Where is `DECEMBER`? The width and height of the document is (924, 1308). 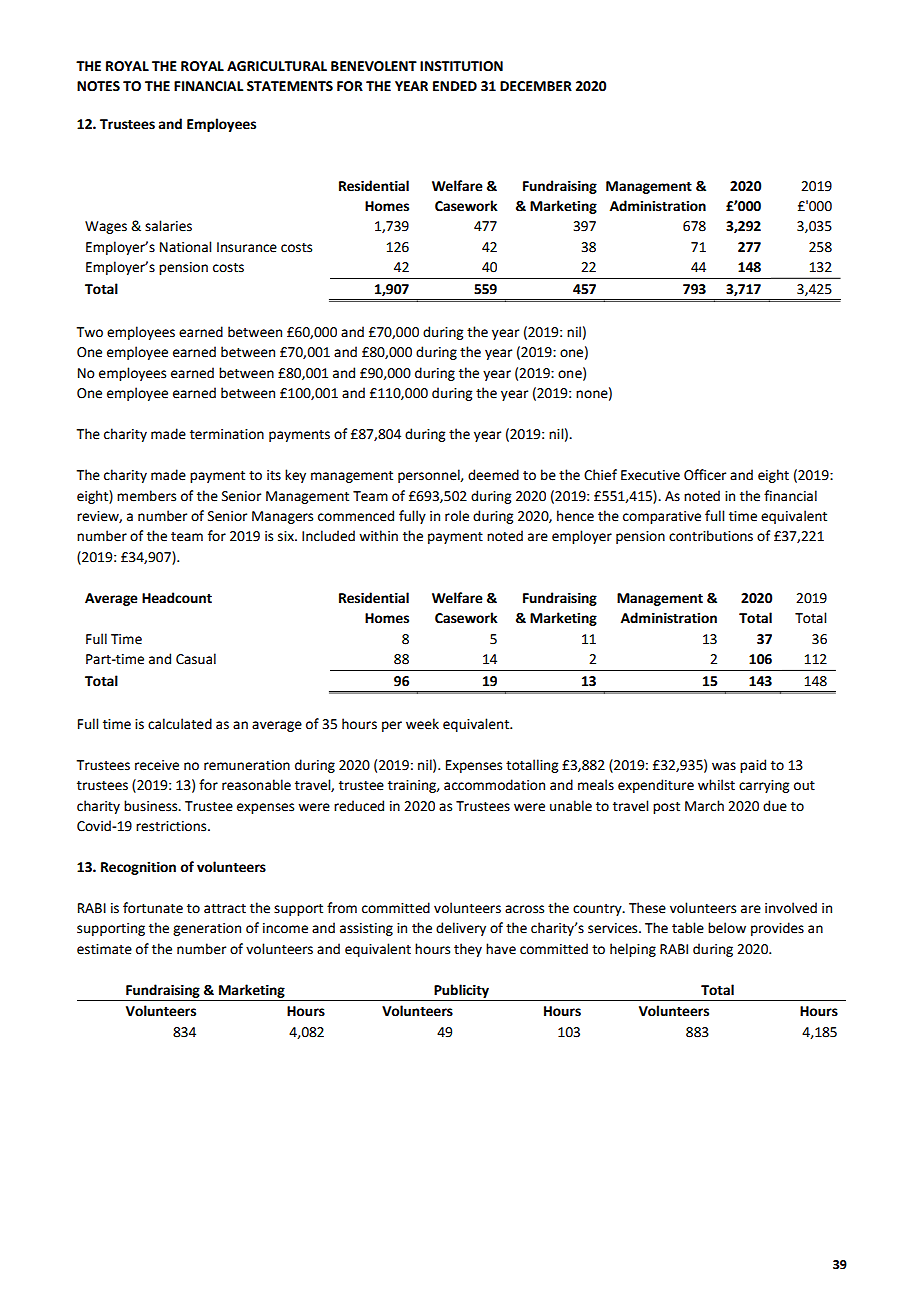 DECEMBER is located at coordinates (536, 86).
